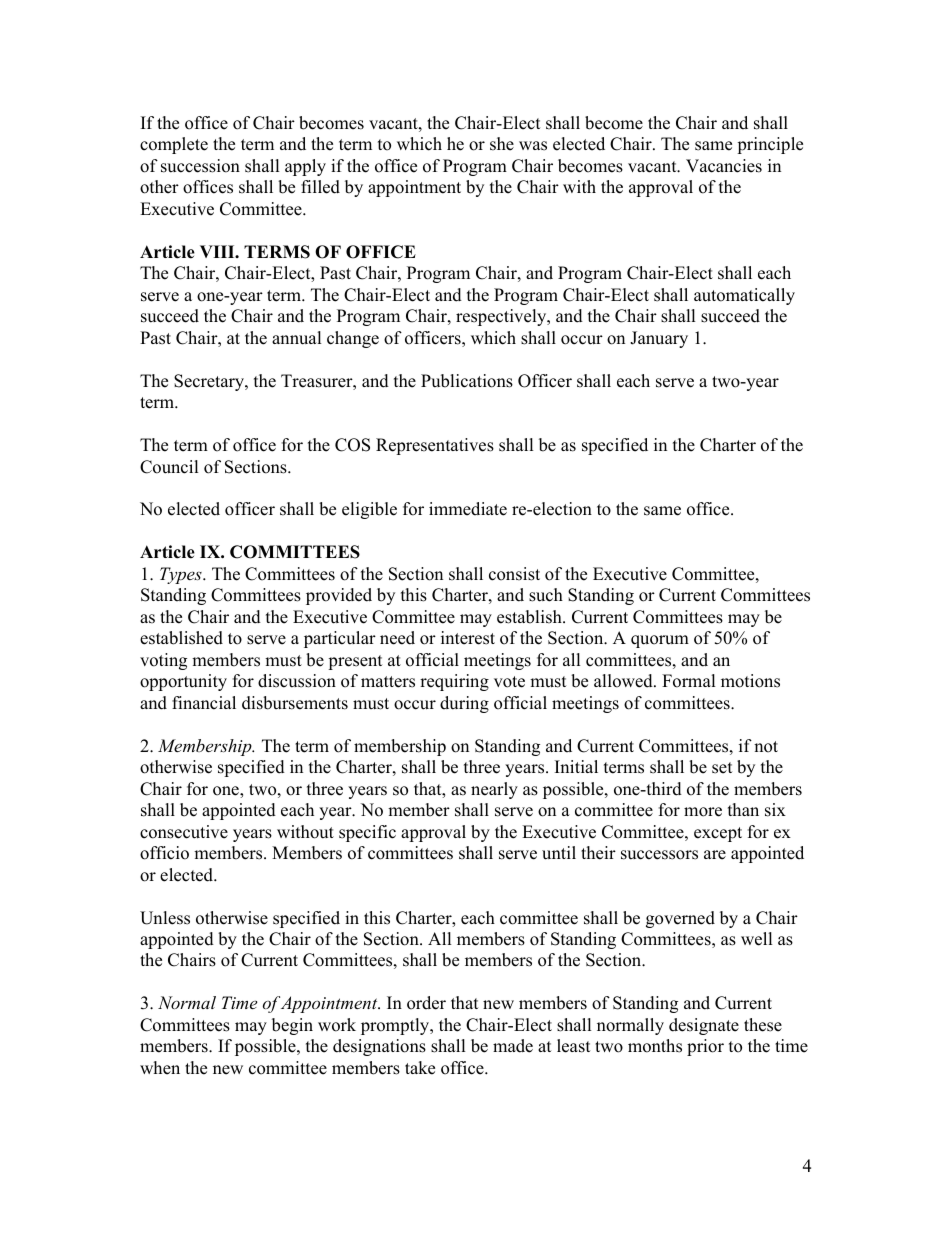 The height and width of the screenshot is (1233, 952). What do you see at coordinates (660, 641) in the screenshot?
I see `quorum` at bounding box center [660, 641].
